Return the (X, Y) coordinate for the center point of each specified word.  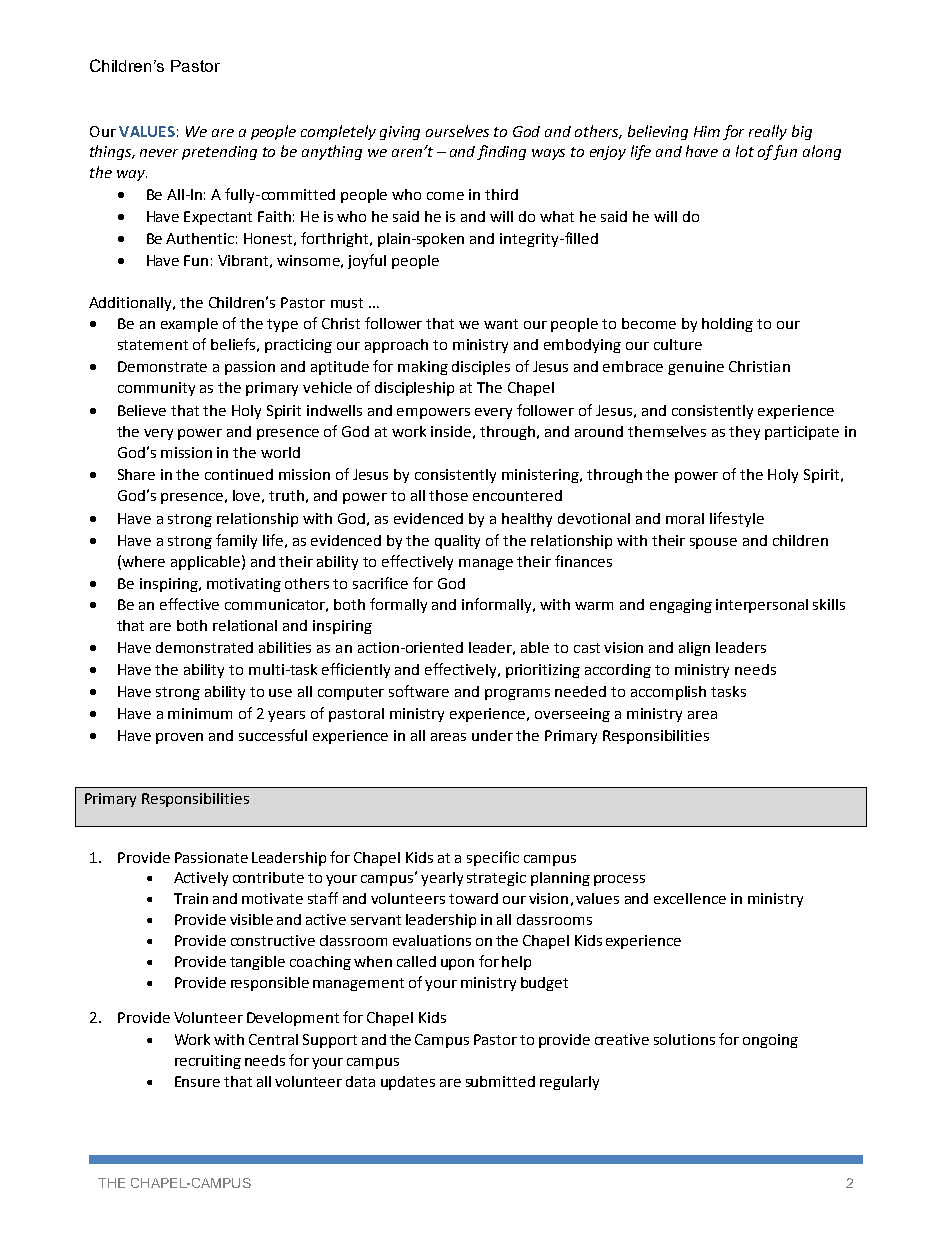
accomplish (668, 693)
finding (501, 152)
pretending (219, 153)
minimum (200, 713)
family (236, 541)
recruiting (208, 1062)
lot (745, 151)
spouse (713, 543)
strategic (496, 879)
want (501, 324)
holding (727, 325)
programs (517, 694)
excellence (690, 898)
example (189, 325)
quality (457, 542)
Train (191, 898)
